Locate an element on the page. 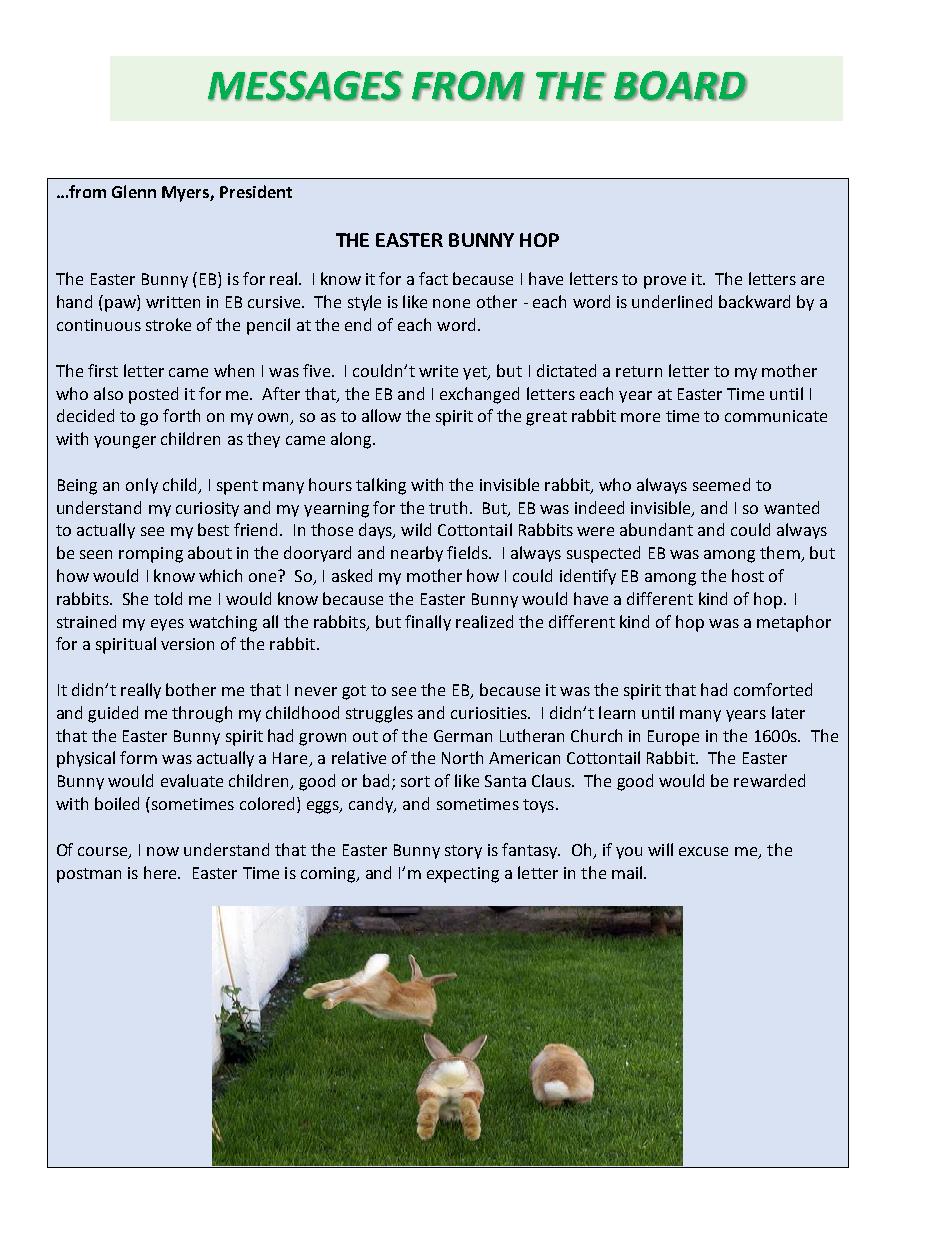 The width and height of the document is (952, 1233). truth is located at coordinates (448, 507).
